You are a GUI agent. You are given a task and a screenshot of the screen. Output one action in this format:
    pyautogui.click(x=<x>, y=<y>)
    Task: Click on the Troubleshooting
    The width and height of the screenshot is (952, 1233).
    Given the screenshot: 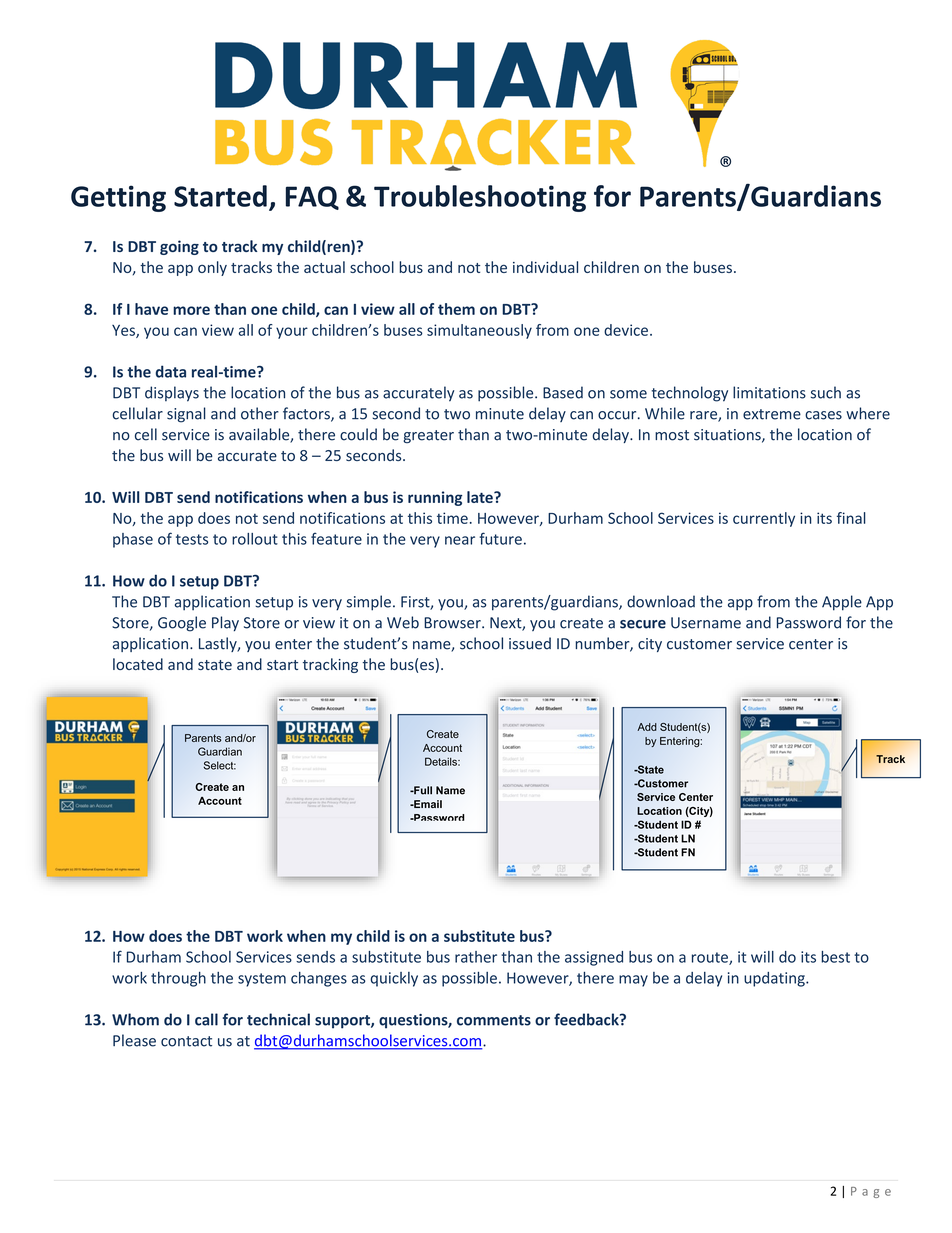 What is the action you would take?
    pyautogui.click(x=480, y=198)
